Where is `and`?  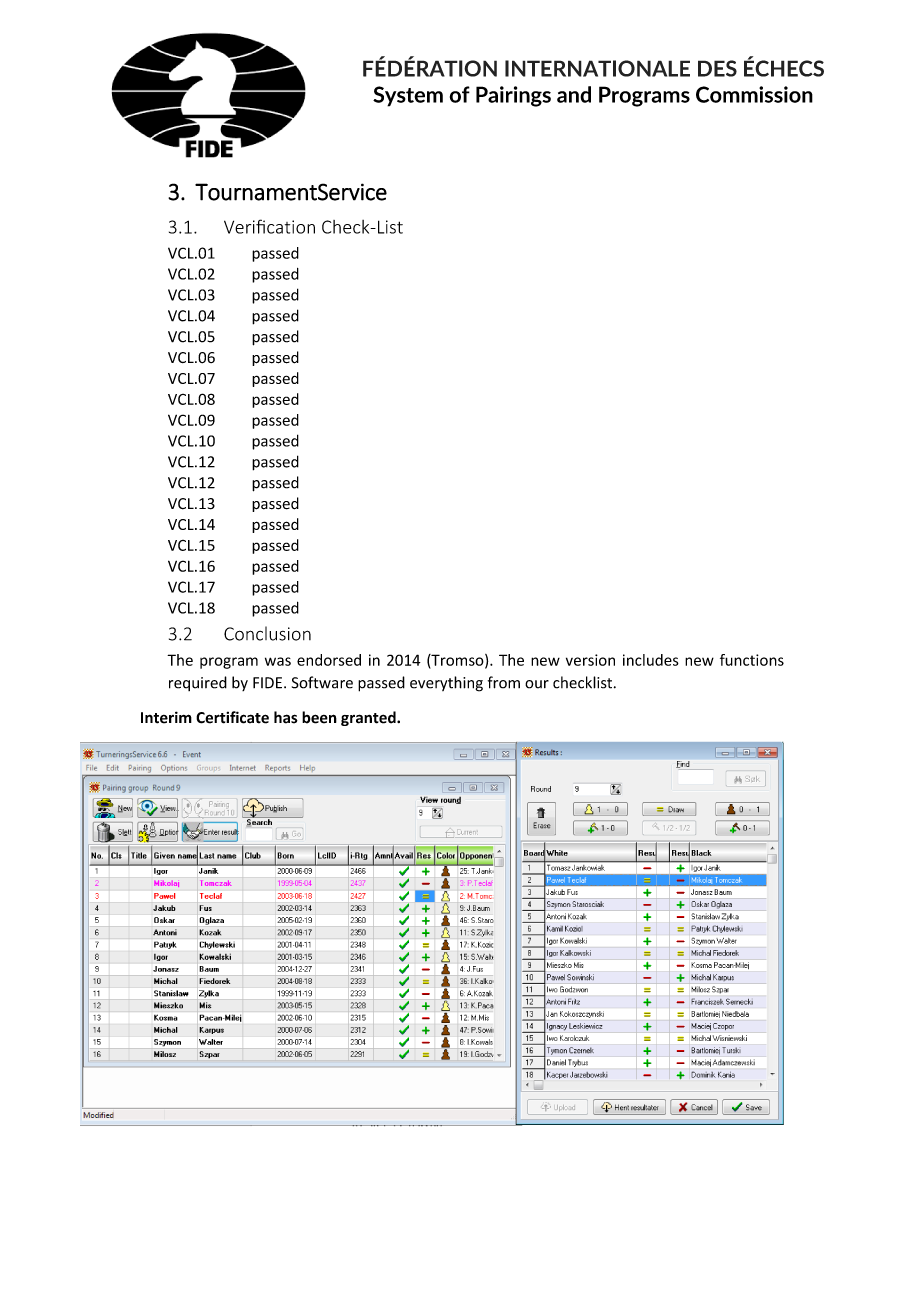 and is located at coordinates (574, 94).
